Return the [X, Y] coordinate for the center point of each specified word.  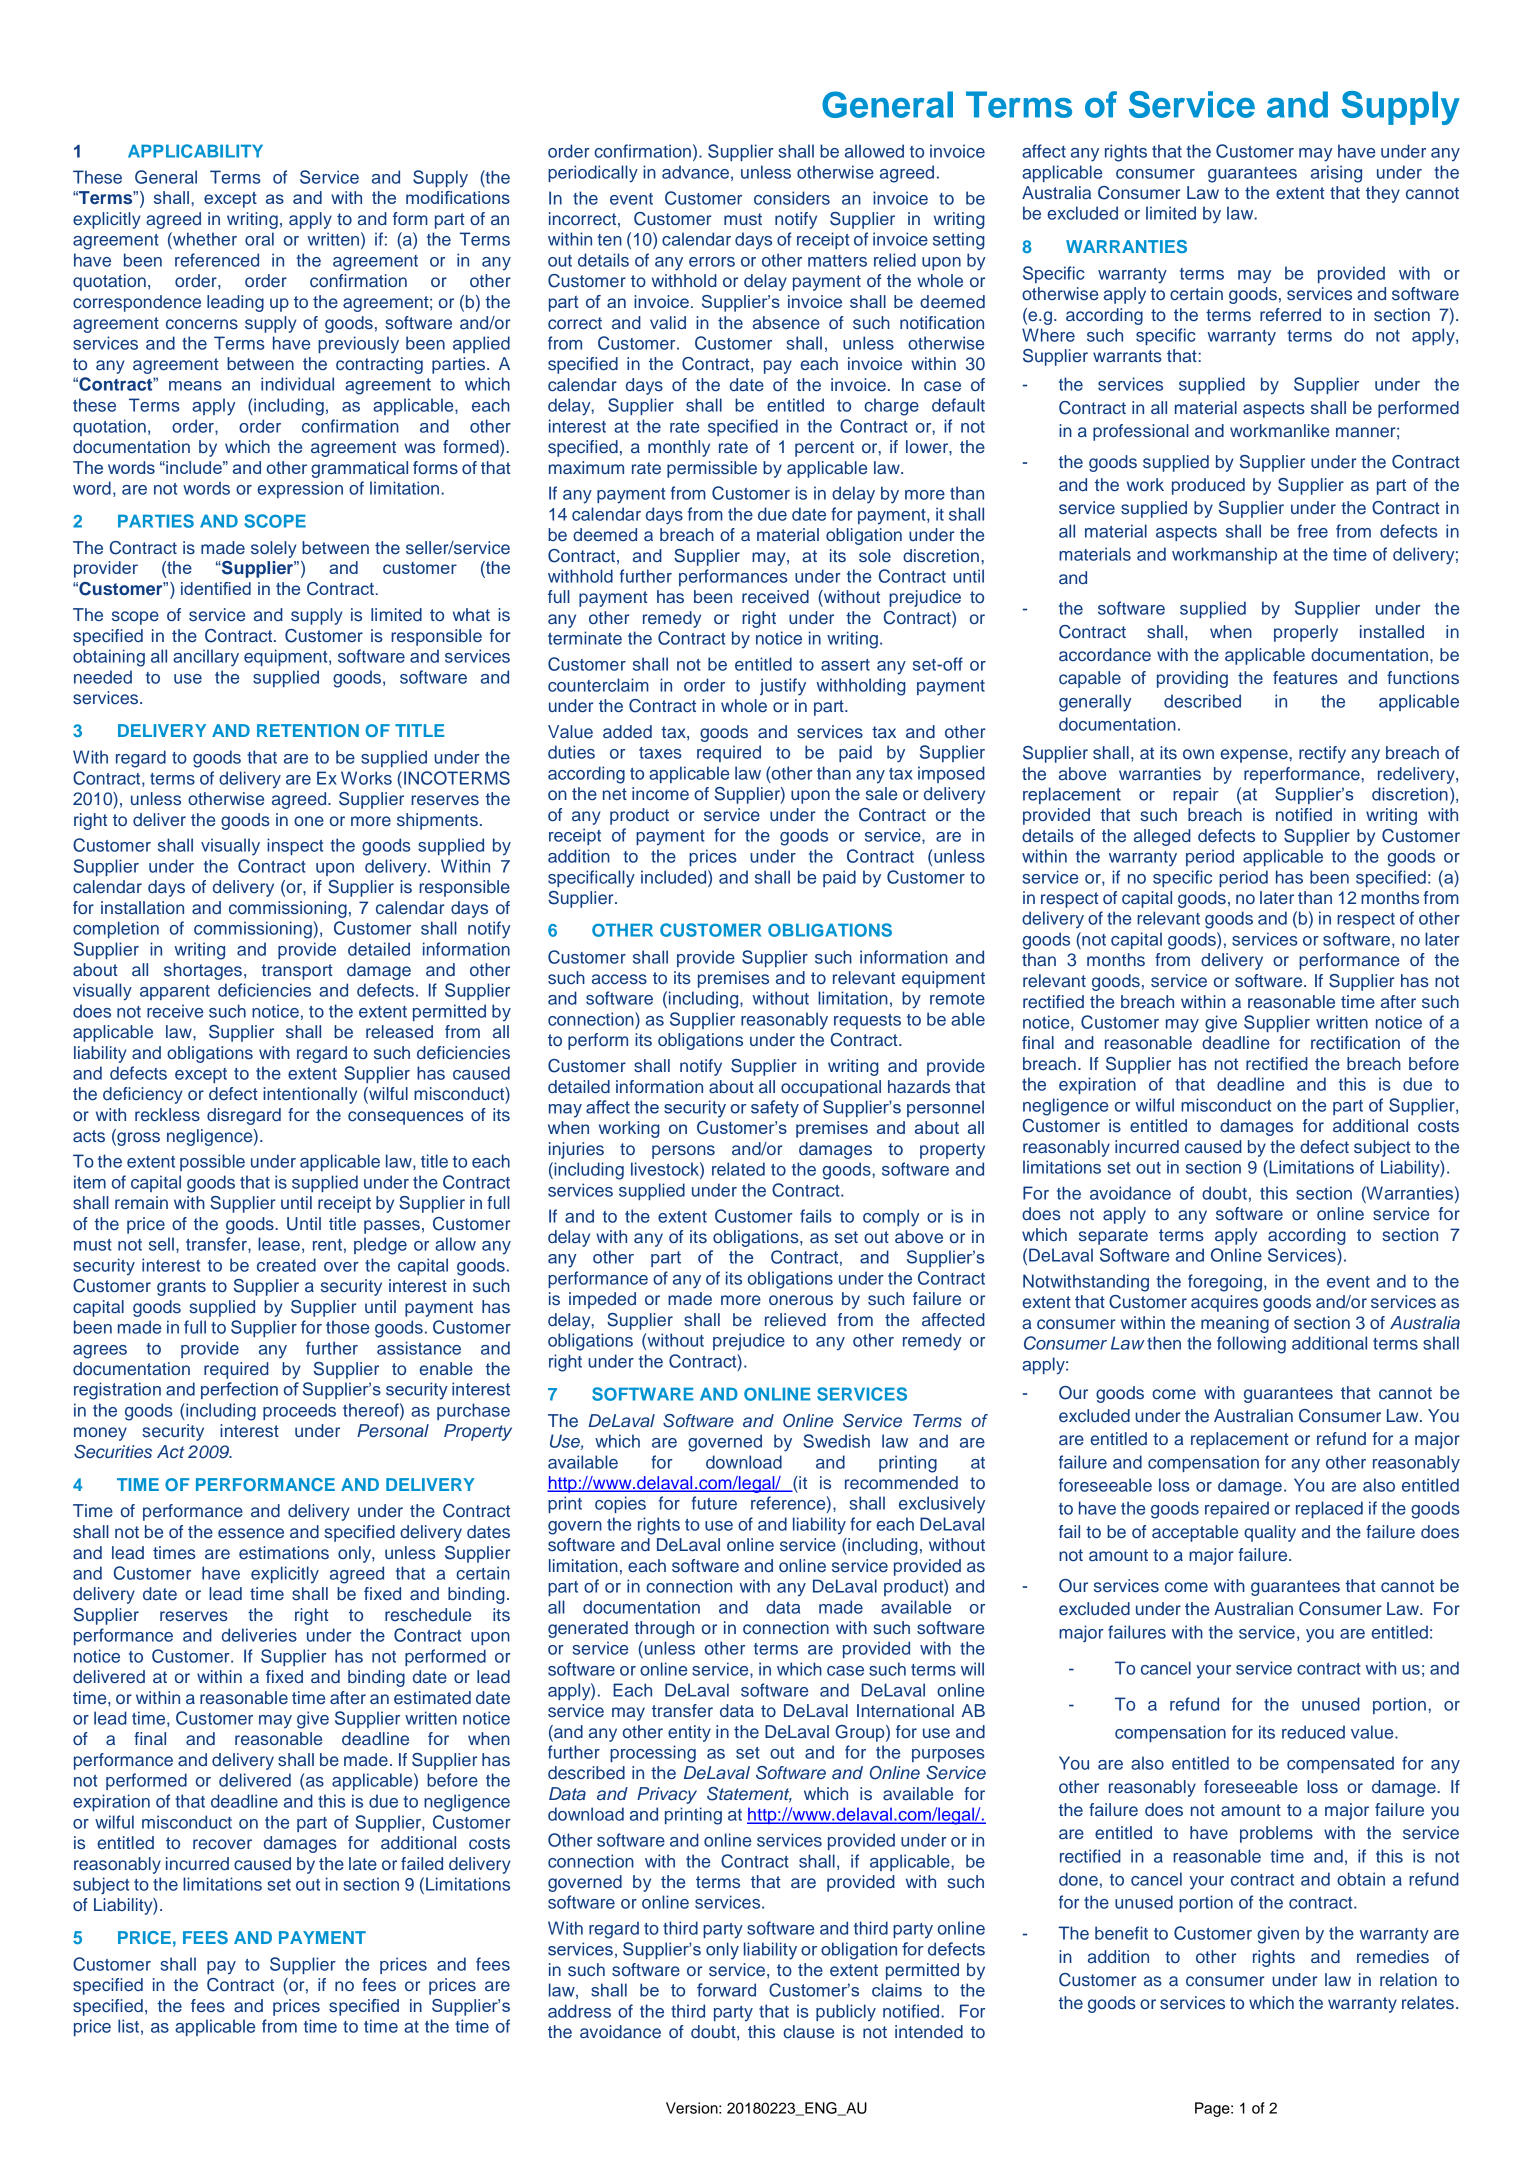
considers [792, 198]
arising [1336, 174]
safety [775, 1109]
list [128, 2026]
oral [259, 239]
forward [726, 1990]
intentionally [310, 1095]
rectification [1355, 1043]
